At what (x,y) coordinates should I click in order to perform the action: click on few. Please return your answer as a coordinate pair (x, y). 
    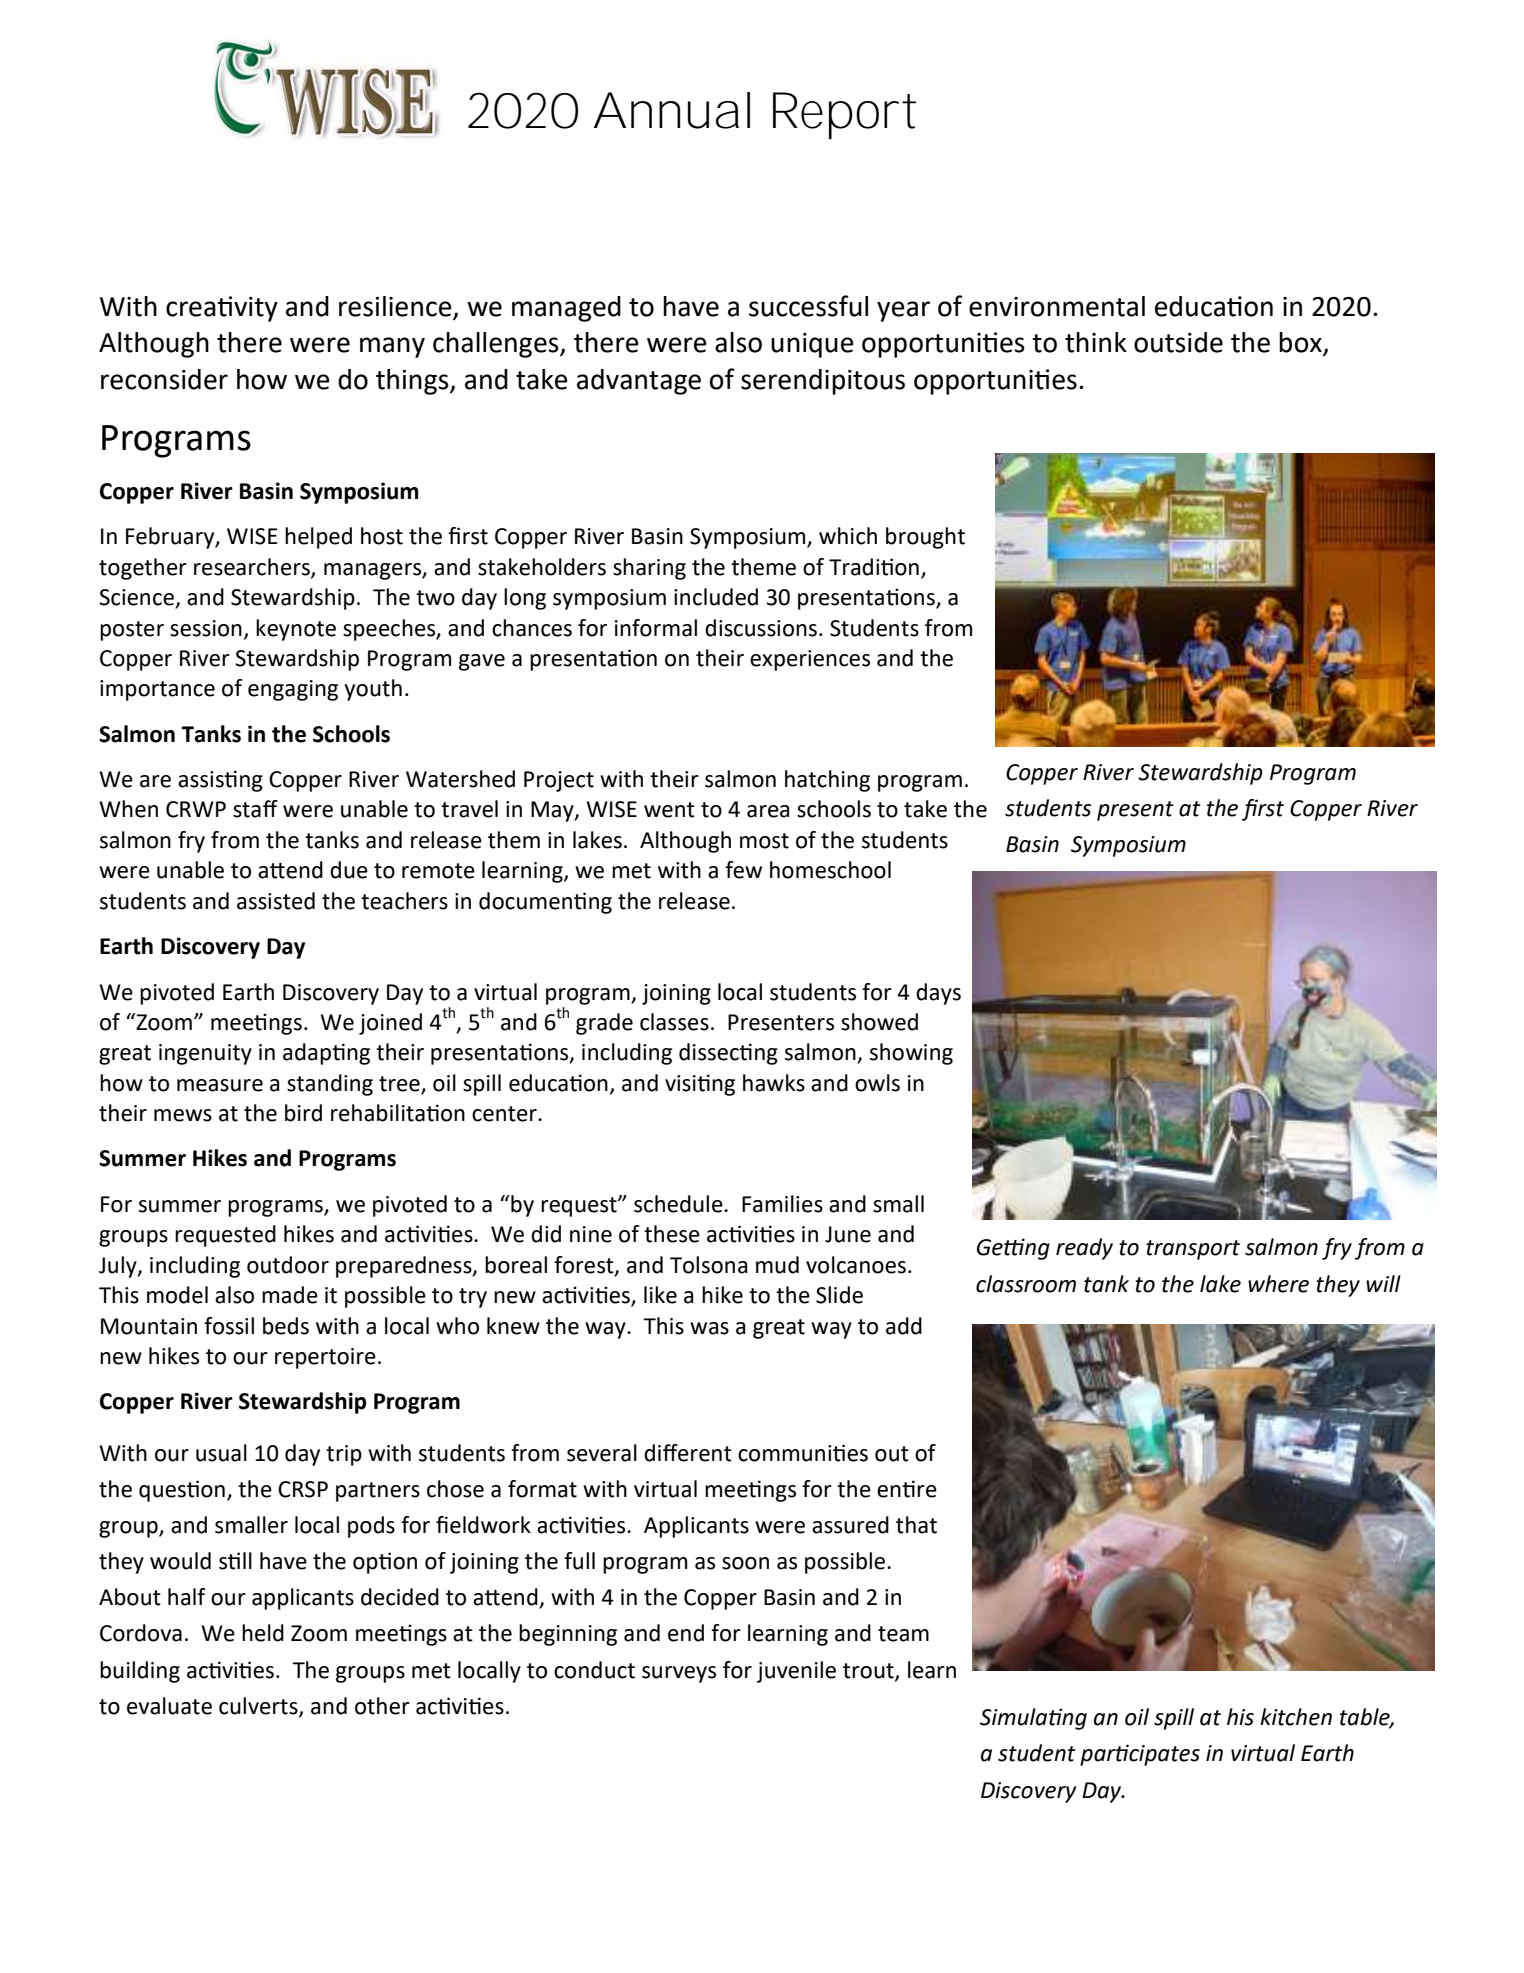
    Looking at the image, I should click on (743, 870).
